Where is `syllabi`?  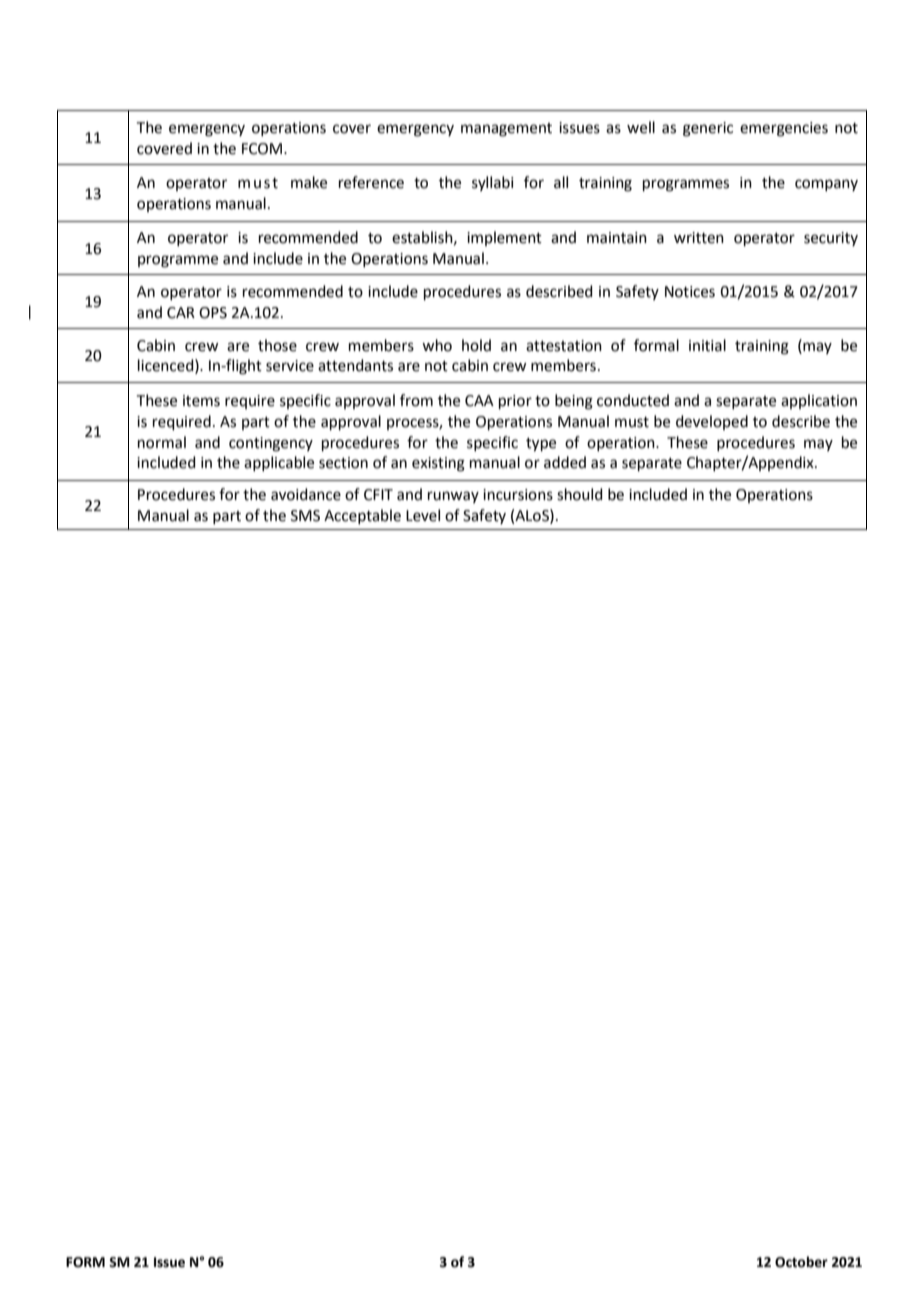
syllabi is located at coordinates (493, 183).
